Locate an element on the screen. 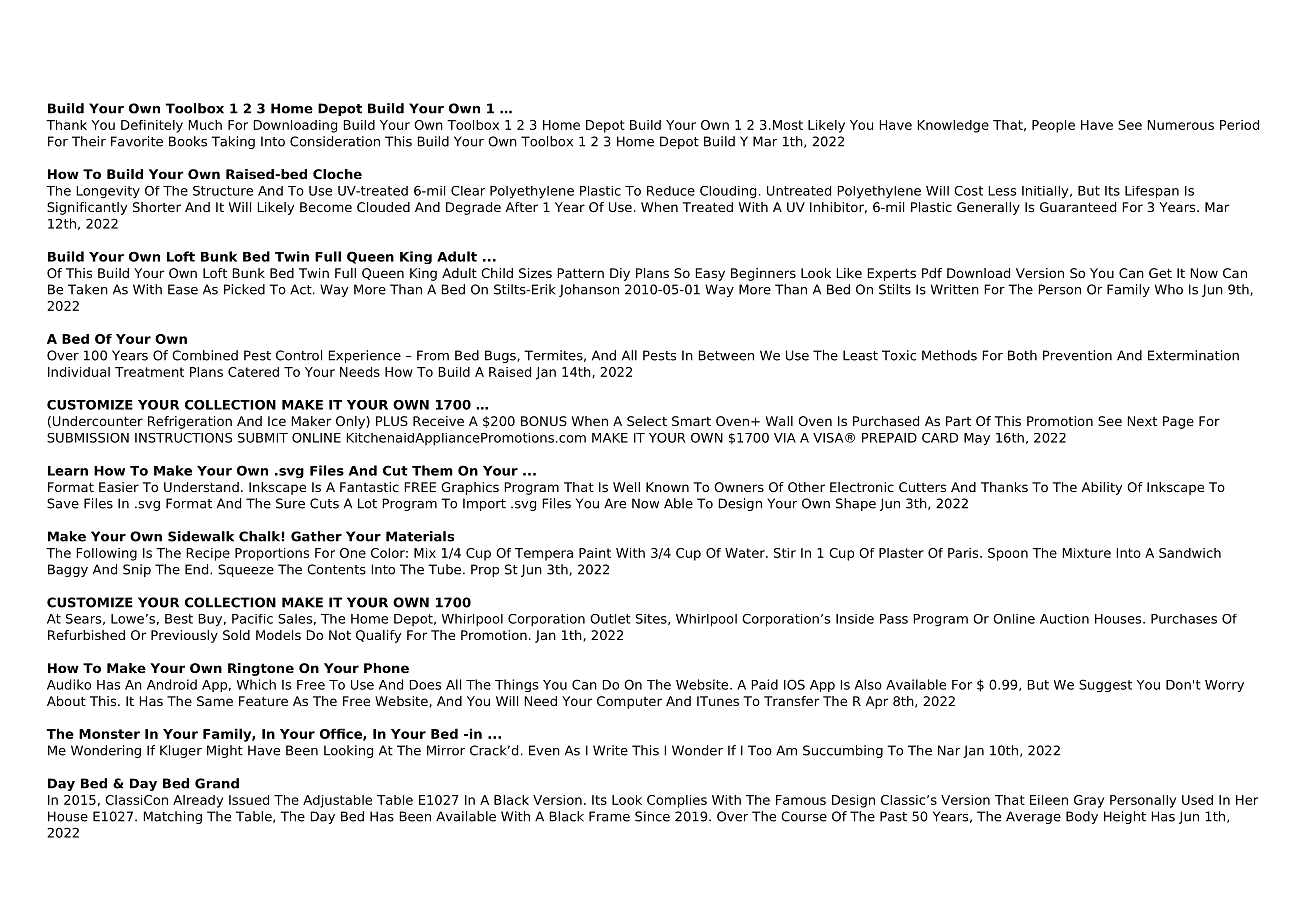 The height and width of the screenshot is (924, 1308). Understand is located at coordinates (201, 487).
